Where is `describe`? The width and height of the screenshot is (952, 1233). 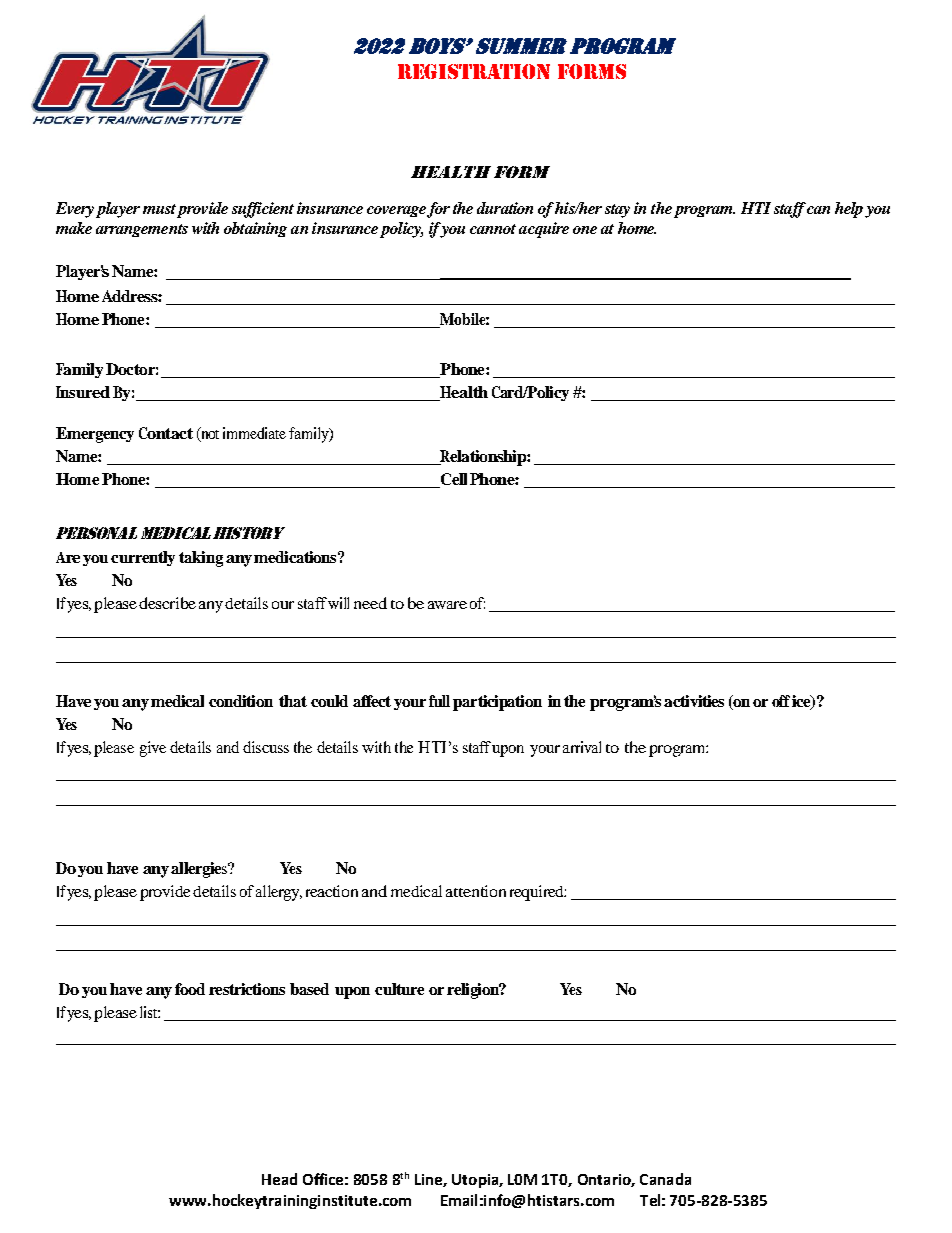
describe is located at coordinates (167, 603).
